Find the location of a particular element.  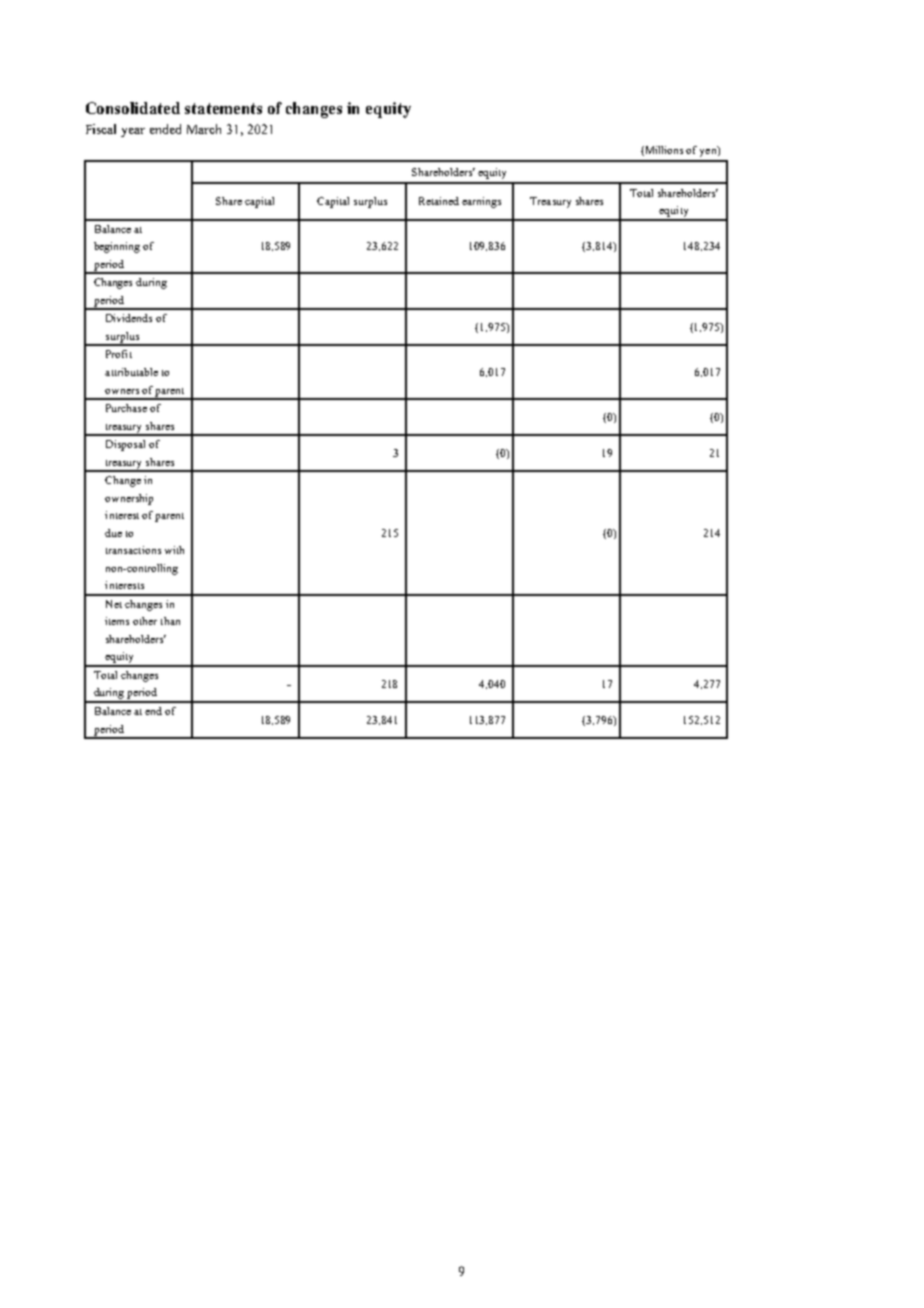

transactions is located at coordinates (133, 550).
